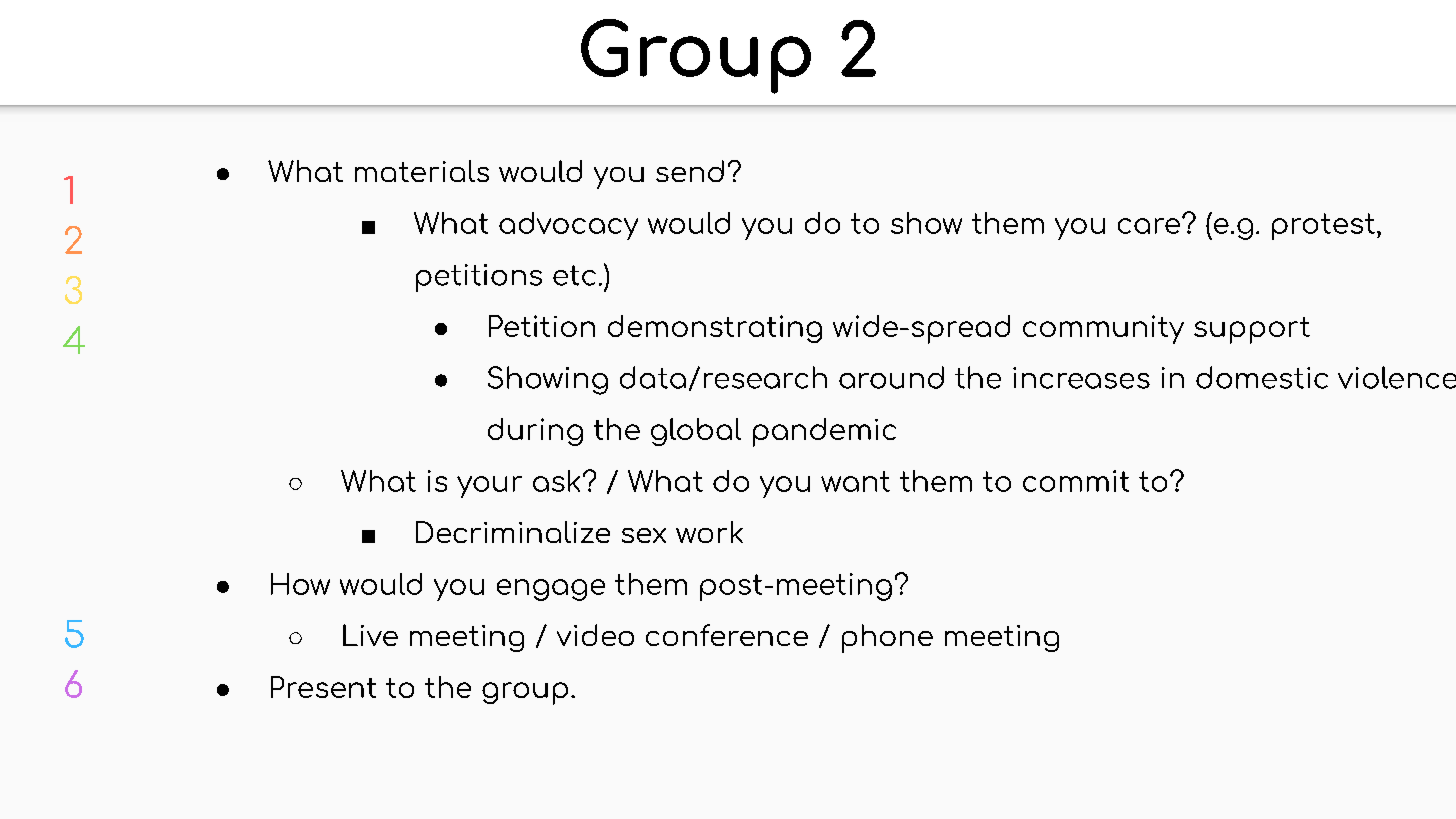 This screenshot has width=1456, height=819. What do you see at coordinates (595, 635) in the screenshot?
I see `video` at bounding box center [595, 635].
